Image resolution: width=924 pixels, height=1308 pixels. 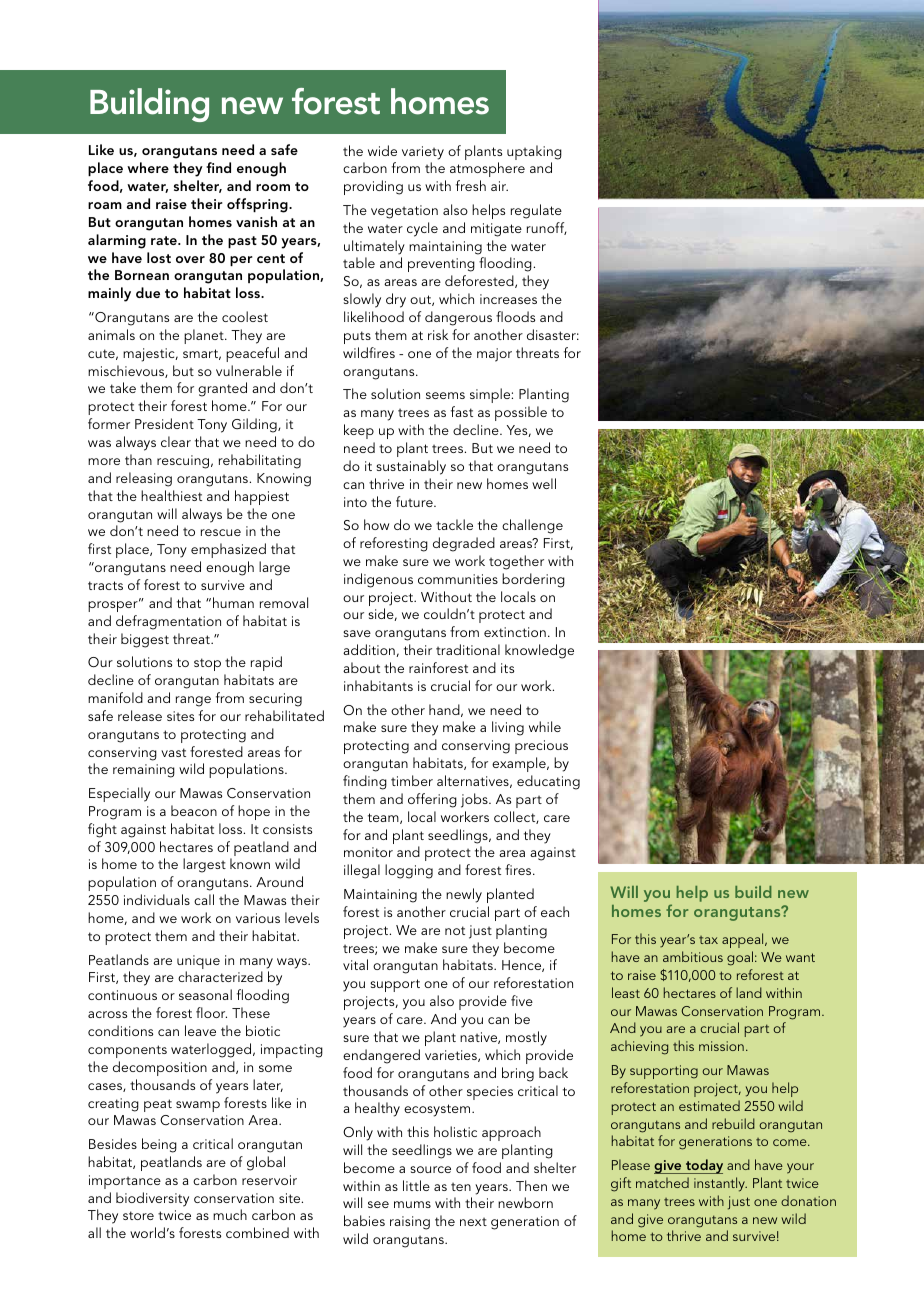 What do you see at coordinates (152, 1199) in the document?
I see `biodiversity` at bounding box center [152, 1199].
